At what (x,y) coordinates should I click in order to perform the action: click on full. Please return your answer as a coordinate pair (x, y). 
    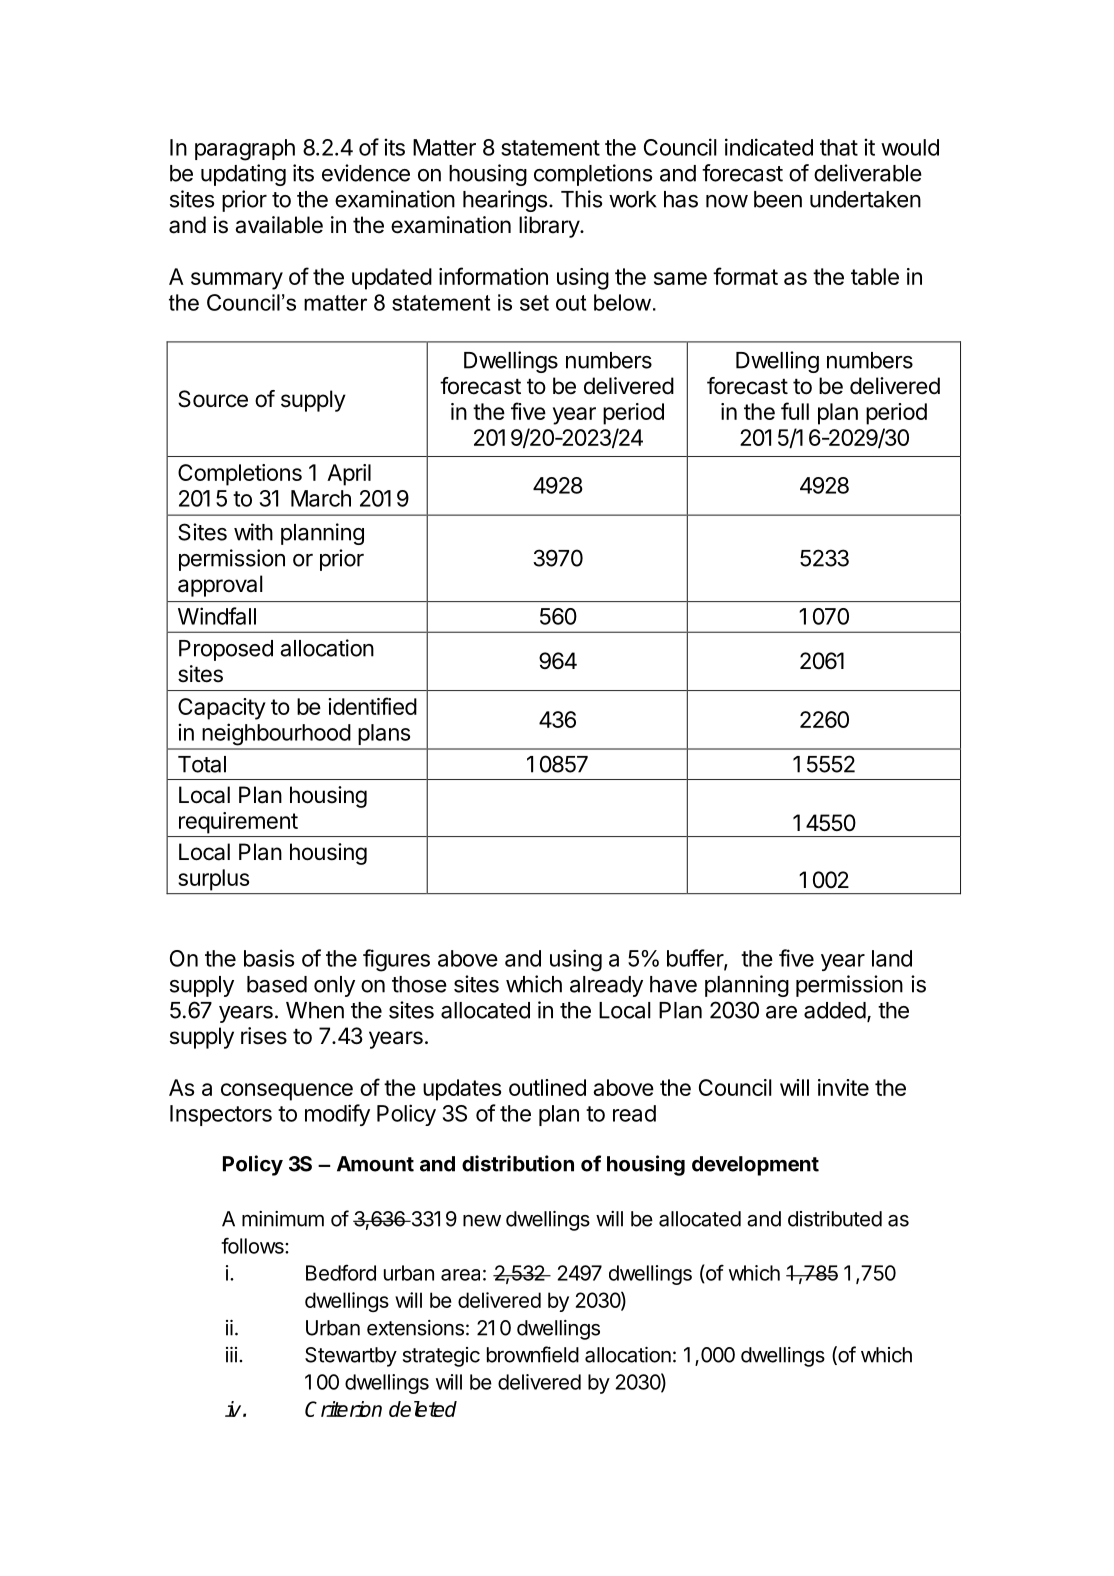
    Looking at the image, I should click on (795, 411).
